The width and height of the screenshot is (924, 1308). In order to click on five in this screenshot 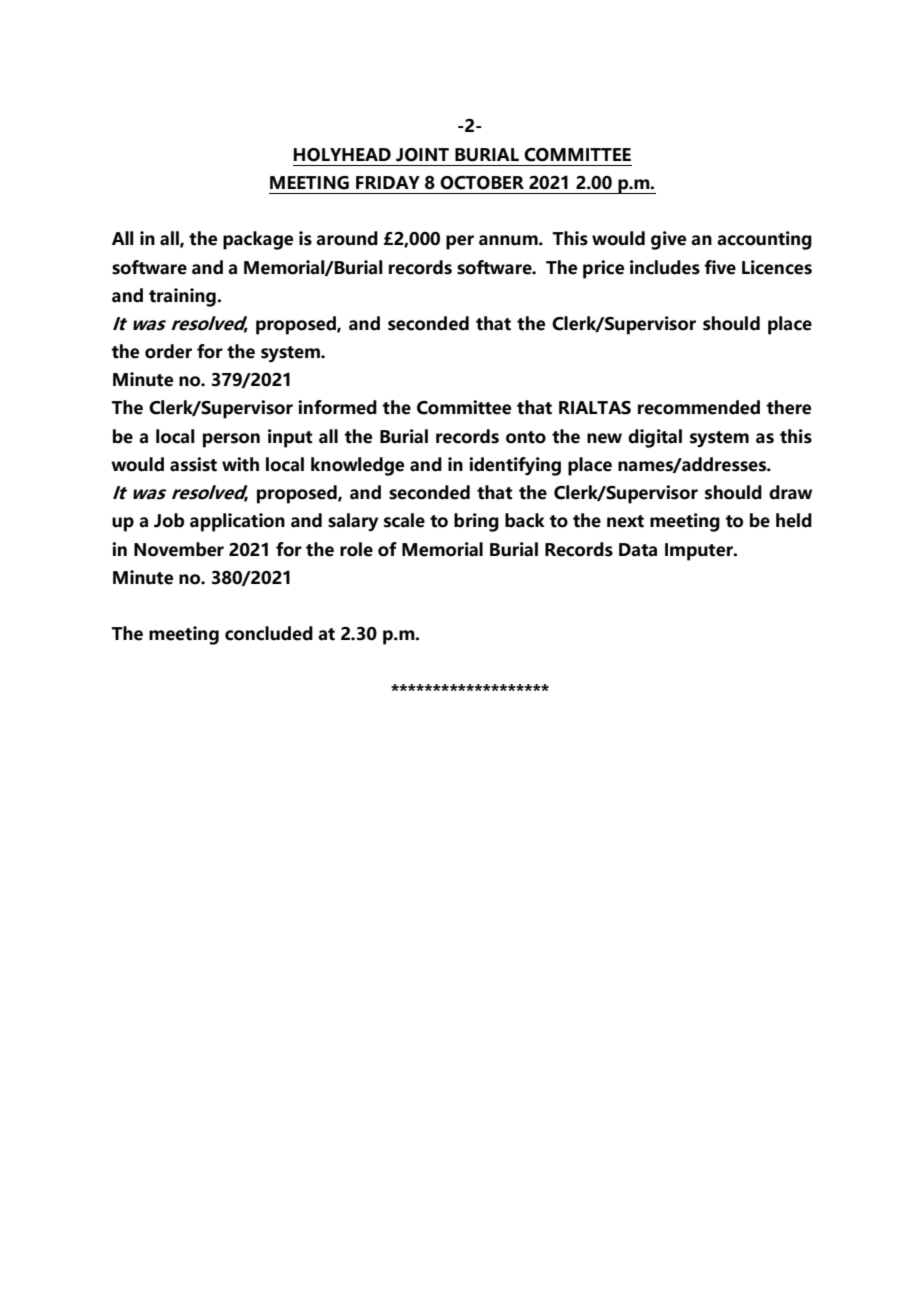, I will do `click(720, 267)`.
